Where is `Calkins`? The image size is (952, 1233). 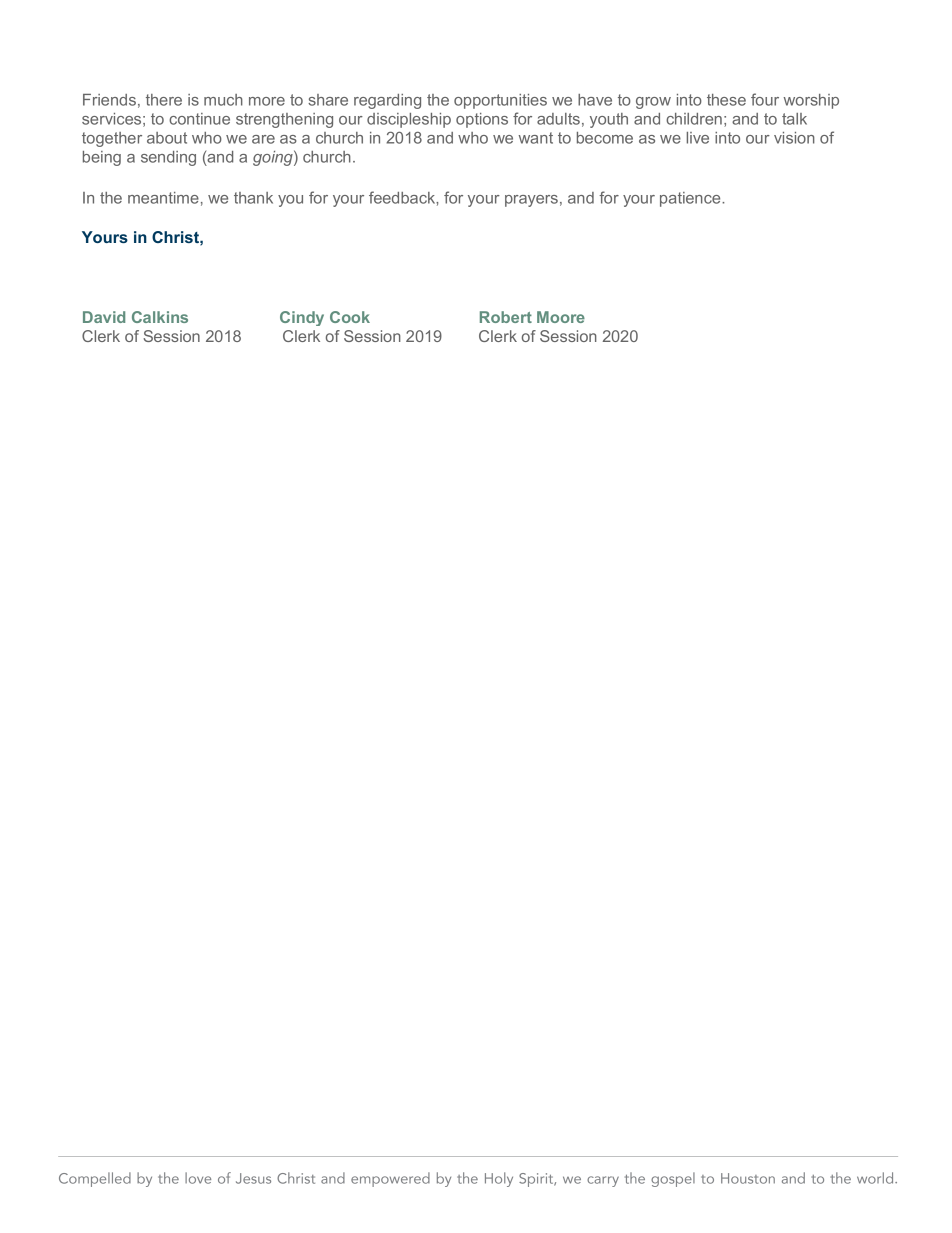
Calkins is located at coordinates (160, 317).
